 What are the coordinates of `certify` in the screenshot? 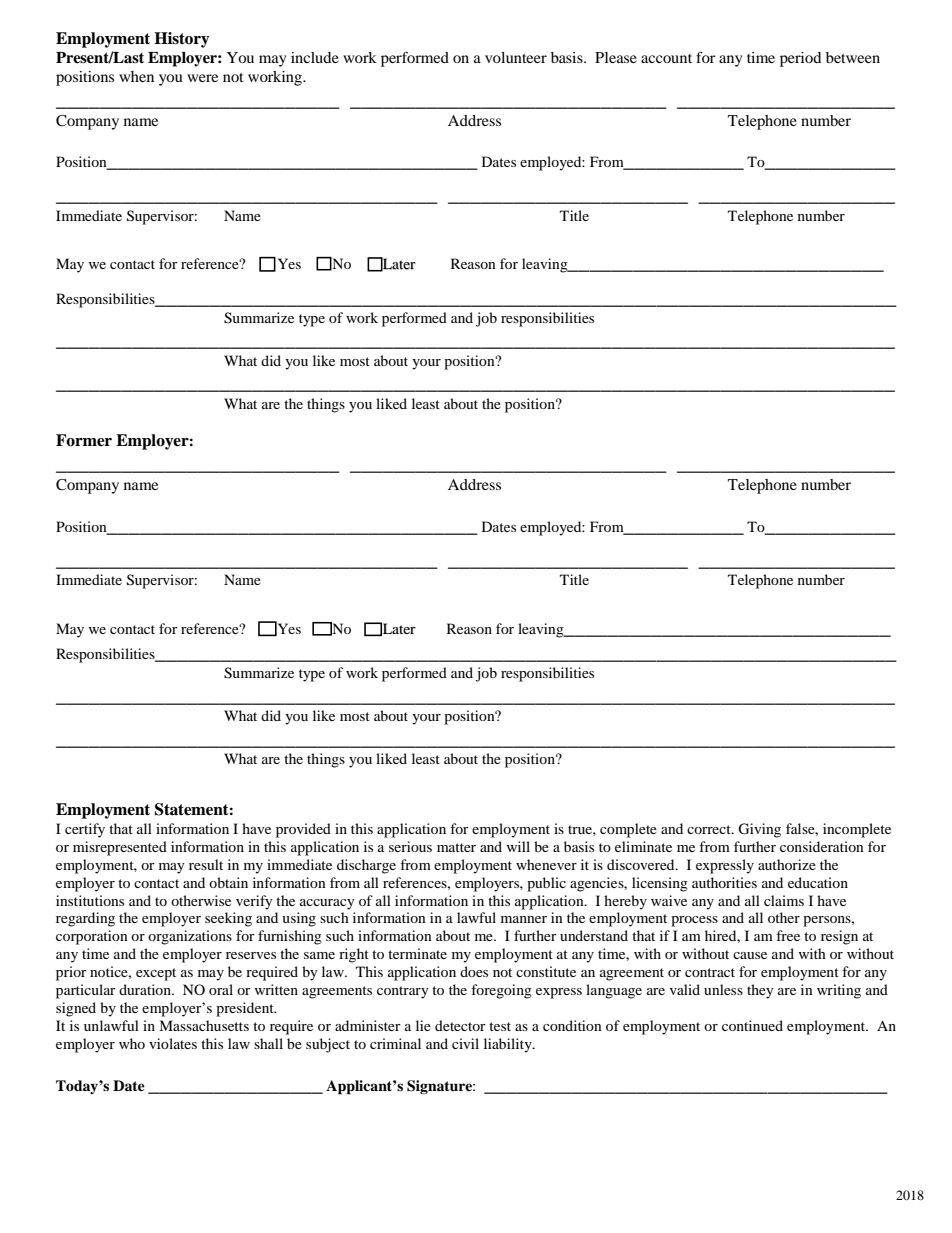 It's located at (85, 830).
